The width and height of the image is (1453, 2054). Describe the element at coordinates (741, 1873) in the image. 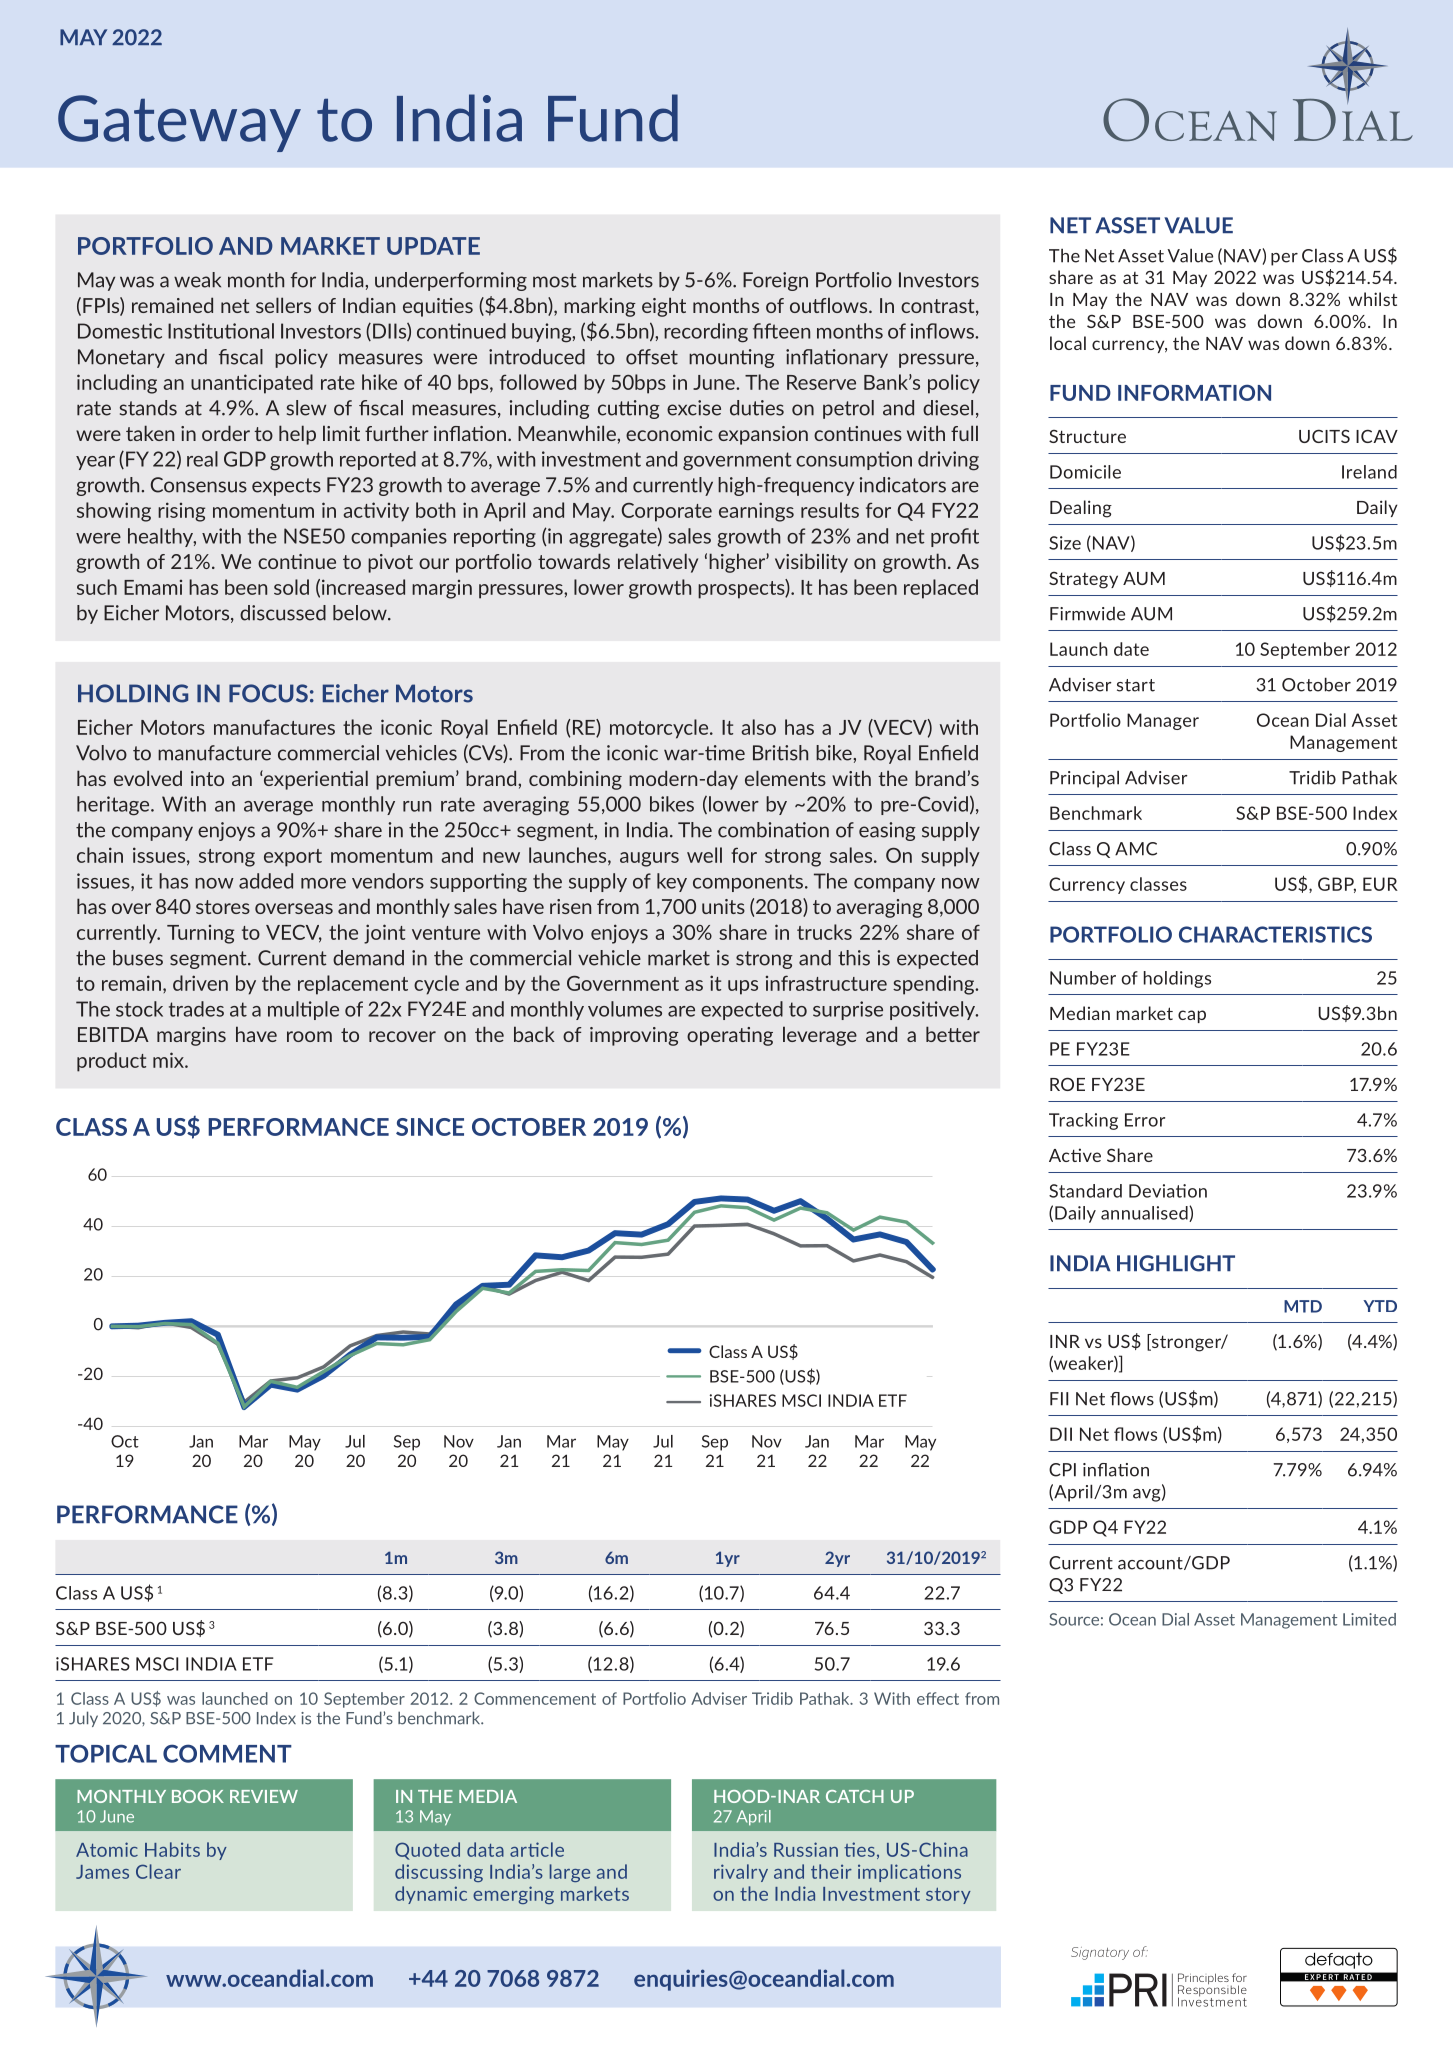

I see `rivalry` at that location.
